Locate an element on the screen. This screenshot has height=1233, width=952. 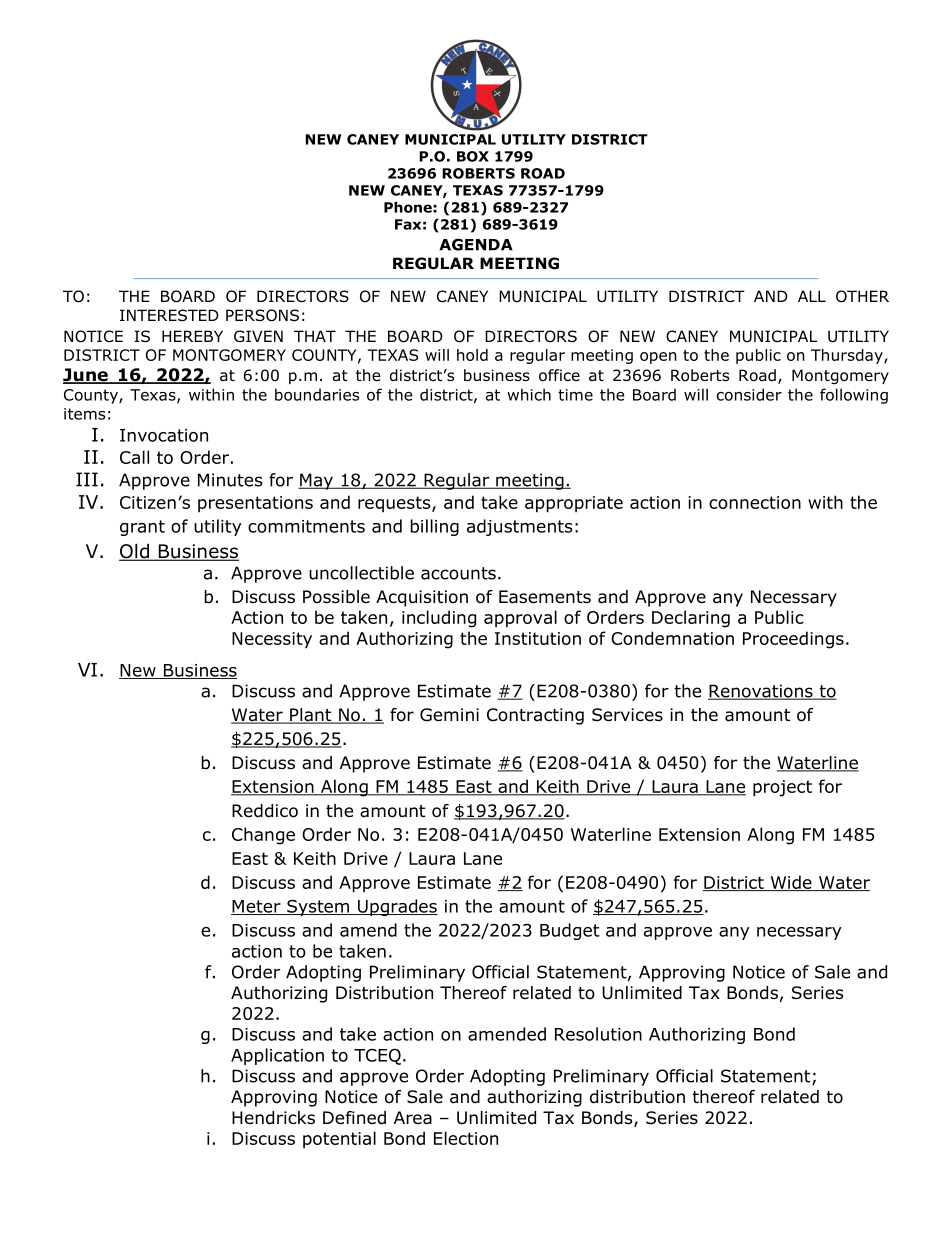
grant is located at coordinates (142, 528).
